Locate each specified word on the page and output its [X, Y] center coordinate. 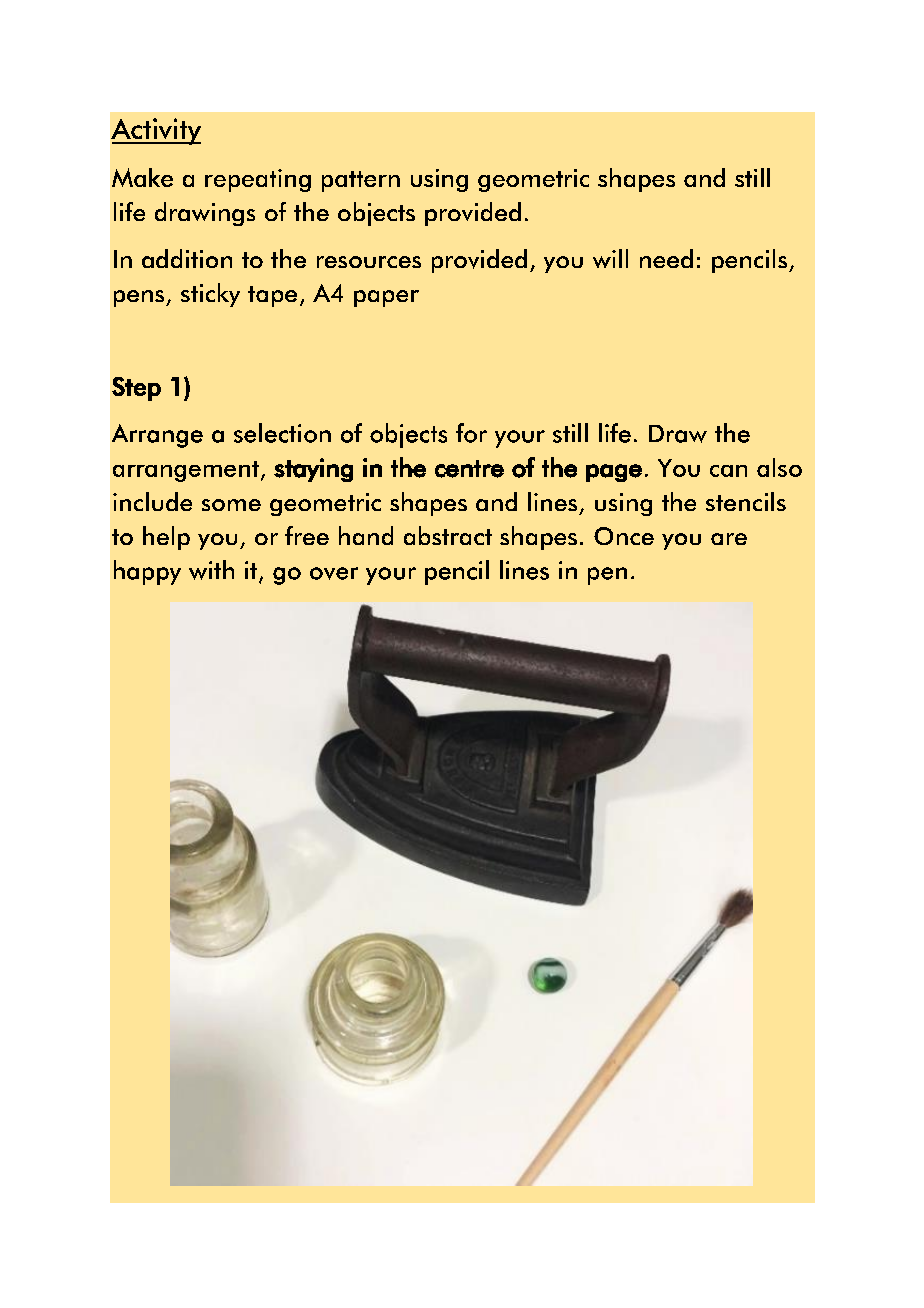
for [471, 433]
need [666, 258]
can [728, 471]
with [211, 570]
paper [386, 298]
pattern [361, 181]
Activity [156, 131]
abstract [448, 535]
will [610, 258]
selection [282, 433]
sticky [210, 295]
